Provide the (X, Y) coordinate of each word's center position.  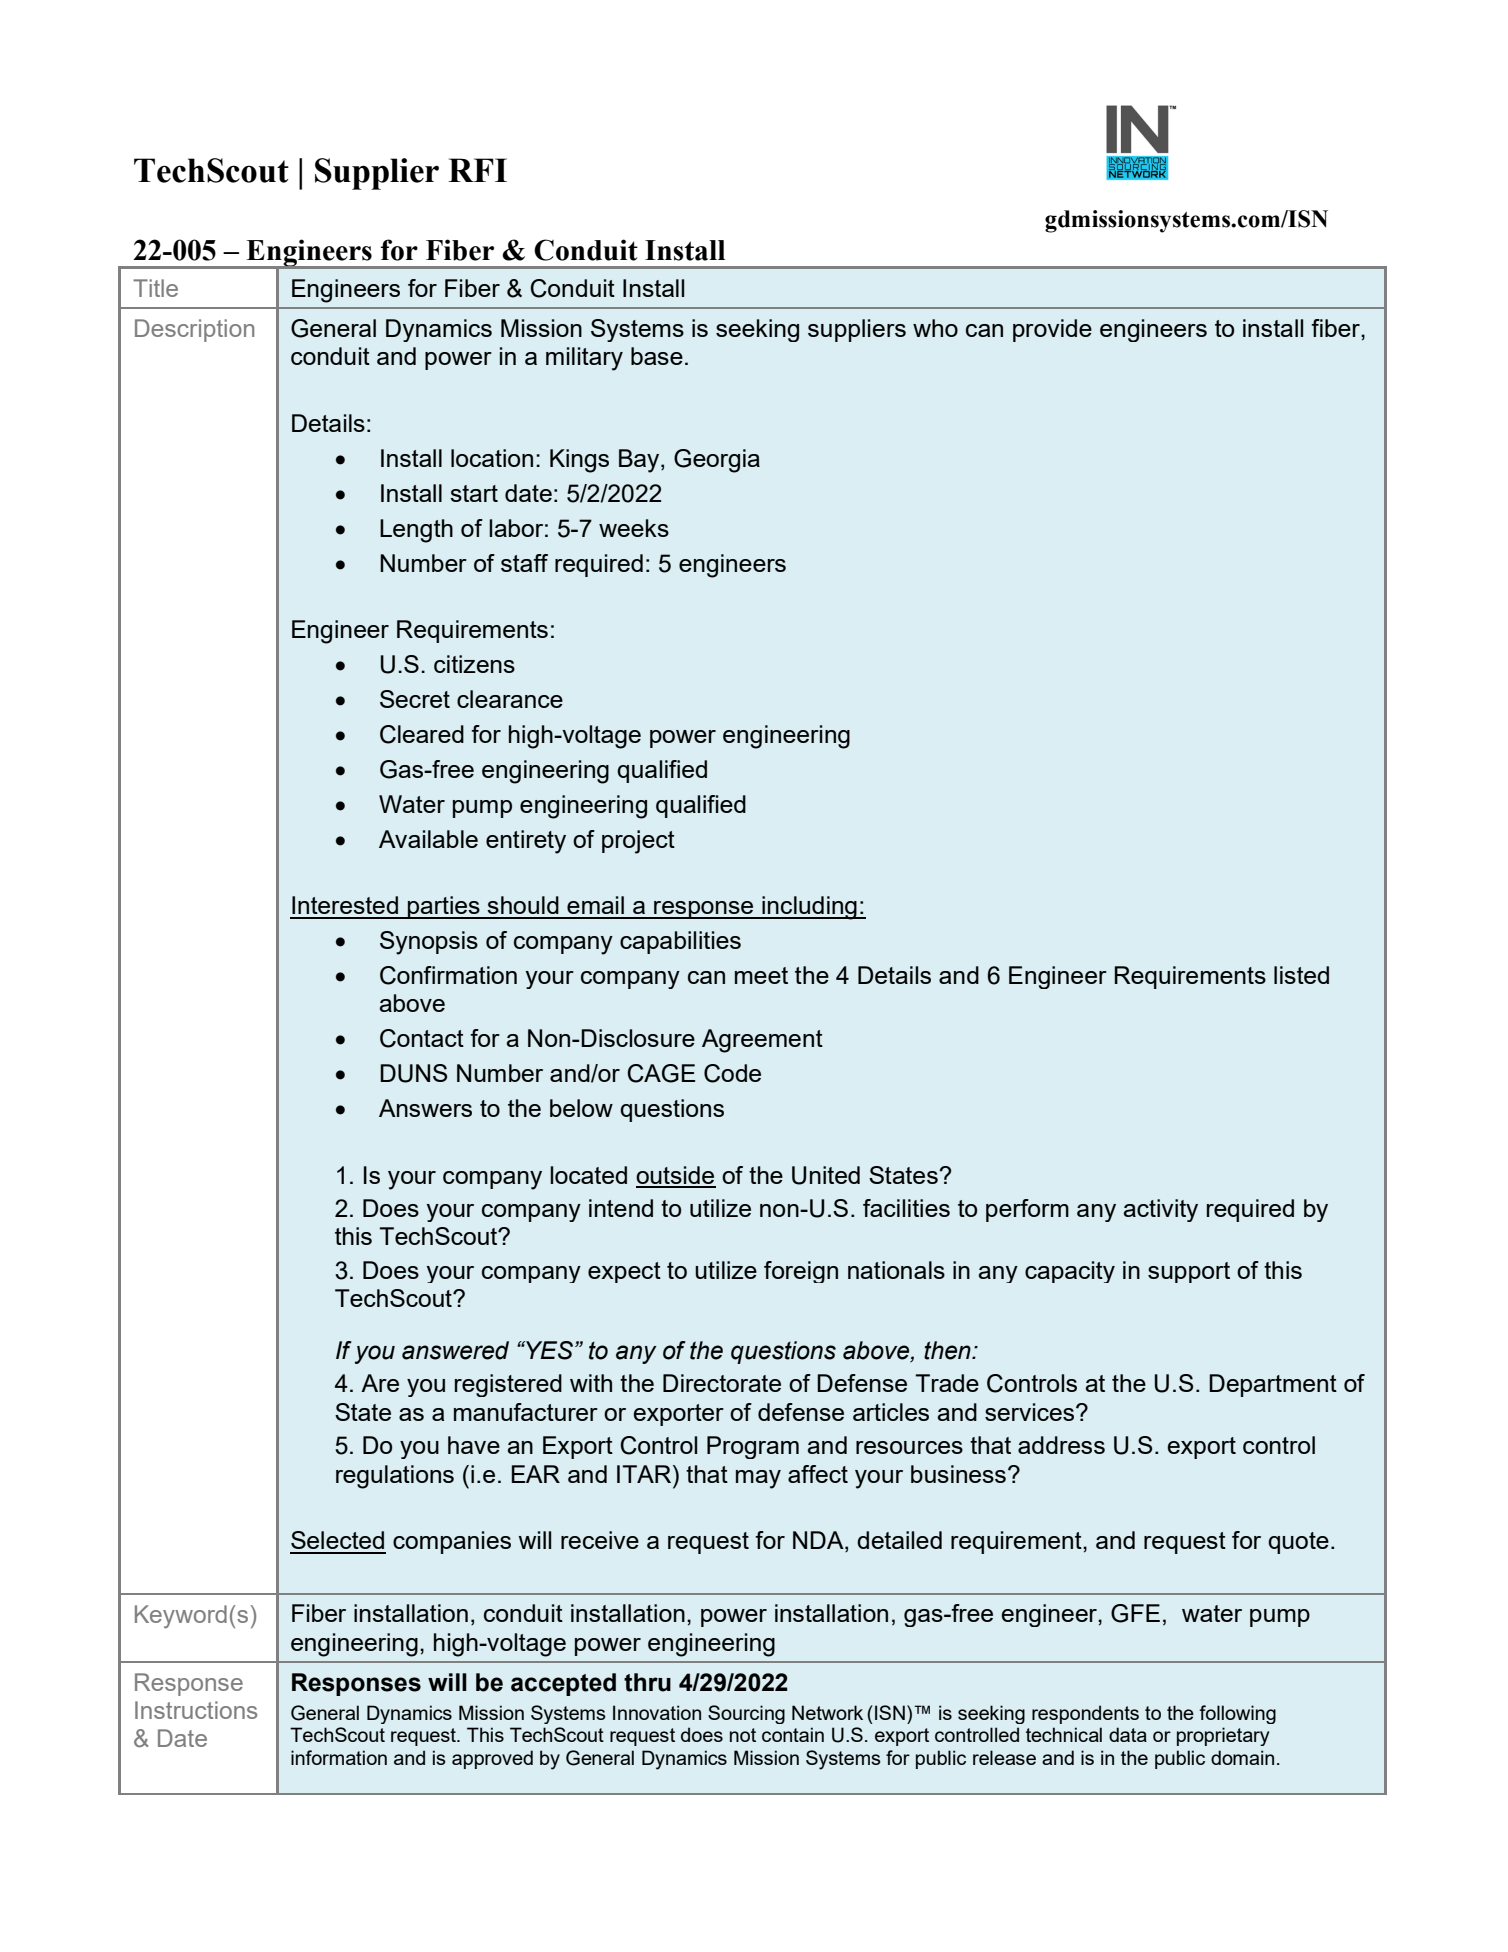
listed (1301, 975)
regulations (395, 1477)
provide (1052, 330)
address (1061, 1445)
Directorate (722, 1383)
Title (155, 288)
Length (416, 531)
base (657, 356)
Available (428, 839)
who (935, 328)
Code (732, 1073)
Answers (425, 1108)
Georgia (717, 461)
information (339, 1757)
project (638, 842)
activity (1160, 1210)
